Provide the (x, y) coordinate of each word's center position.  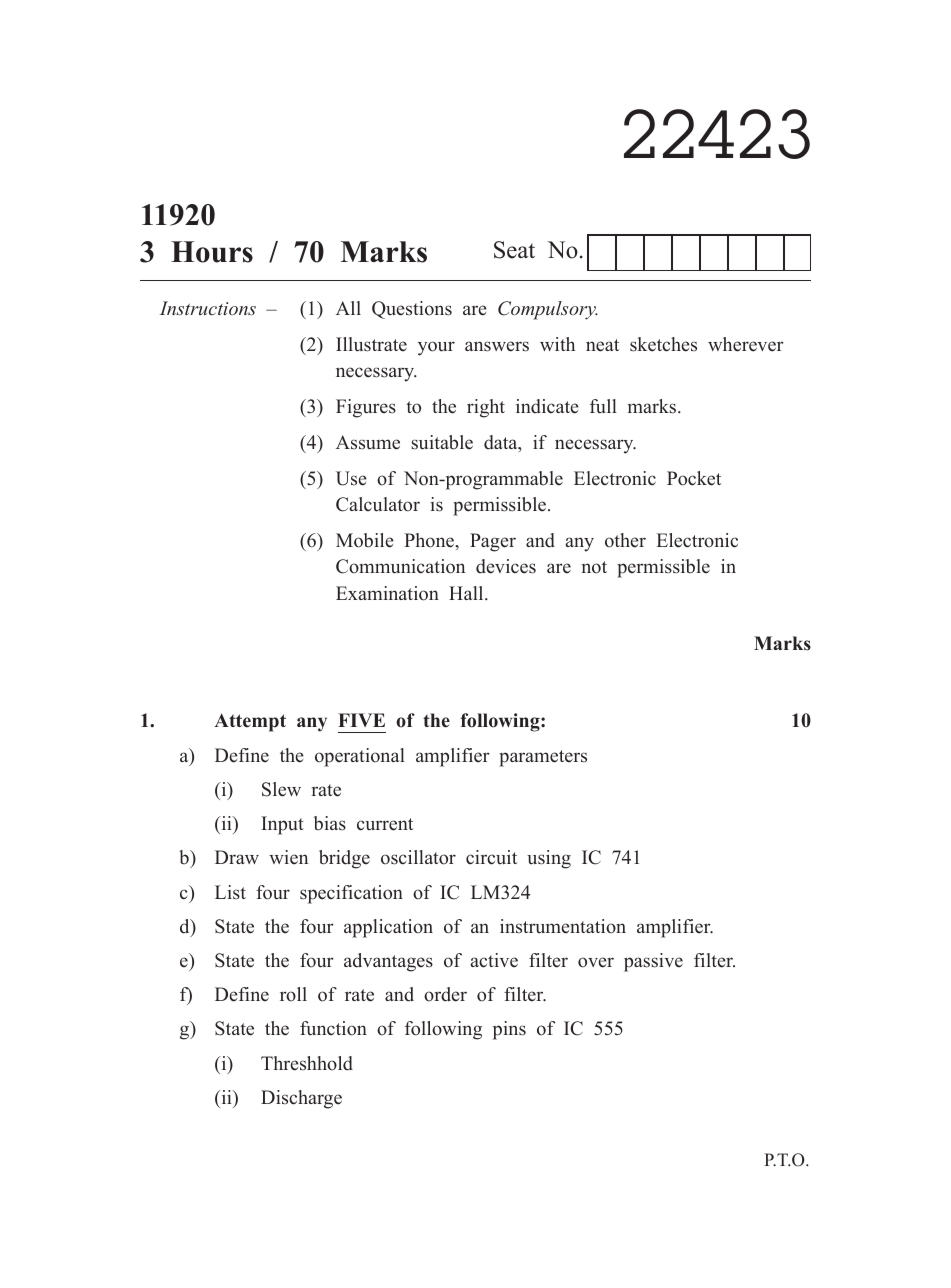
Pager (493, 542)
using (549, 859)
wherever (746, 344)
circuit (491, 857)
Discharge (301, 1099)
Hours (212, 252)
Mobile (365, 540)
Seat (514, 250)
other (625, 540)
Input (282, 825)
